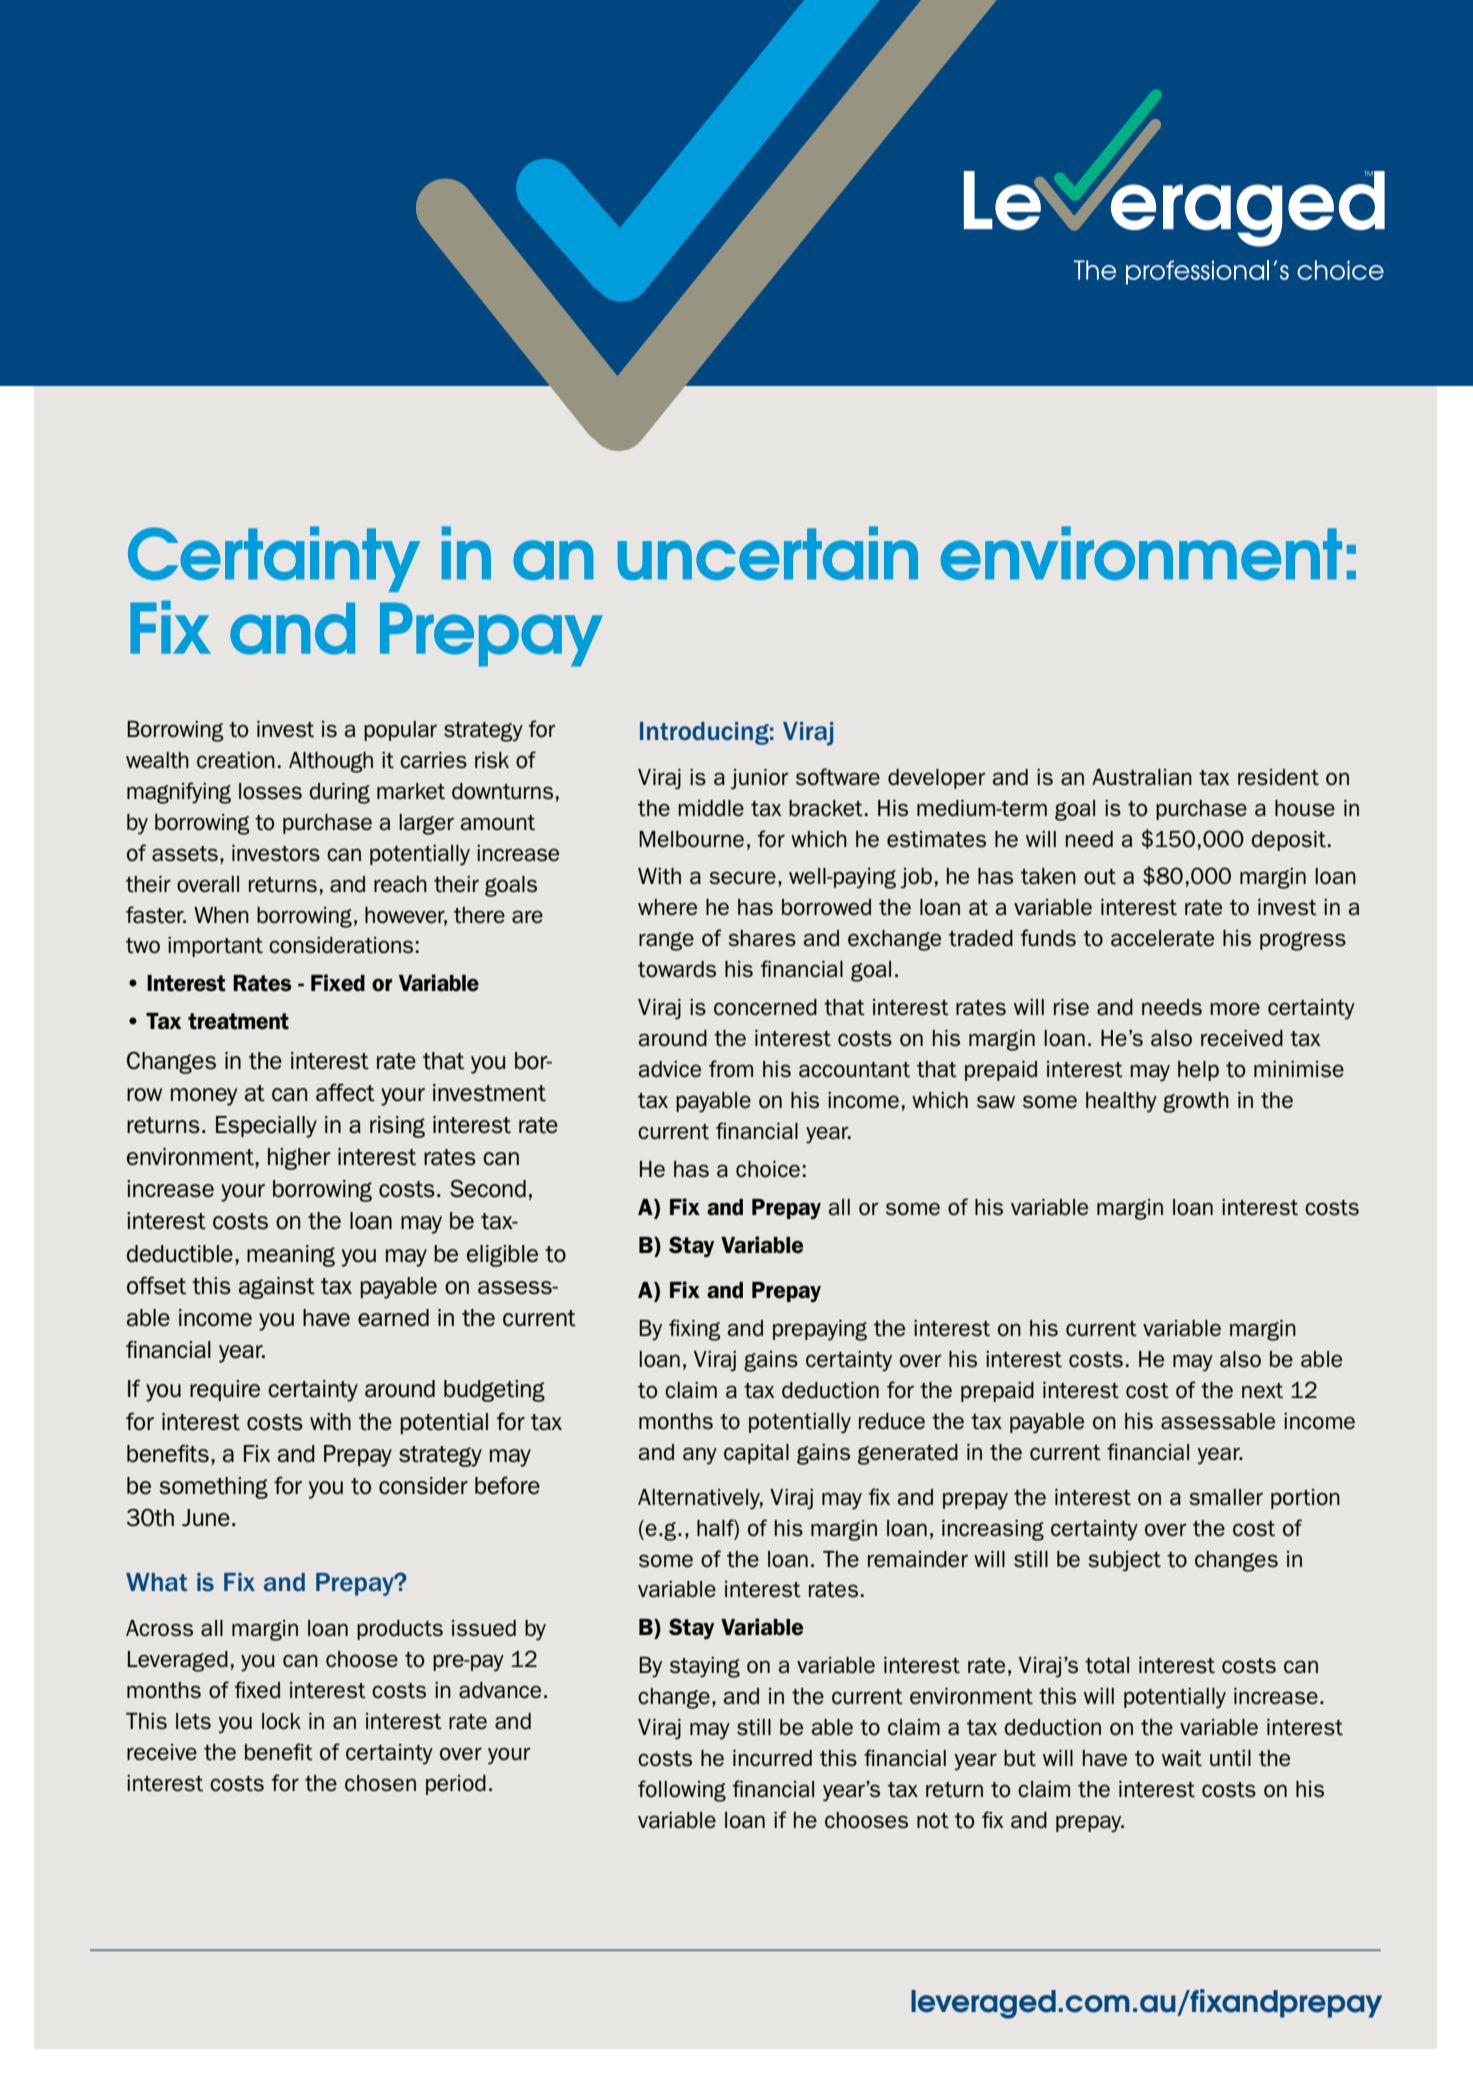 This screenshot has width=1473, height=2084. What do you see at coordinates (400, 731) in the screenshot?
I see `popular` at bounding box center [400, 731].
